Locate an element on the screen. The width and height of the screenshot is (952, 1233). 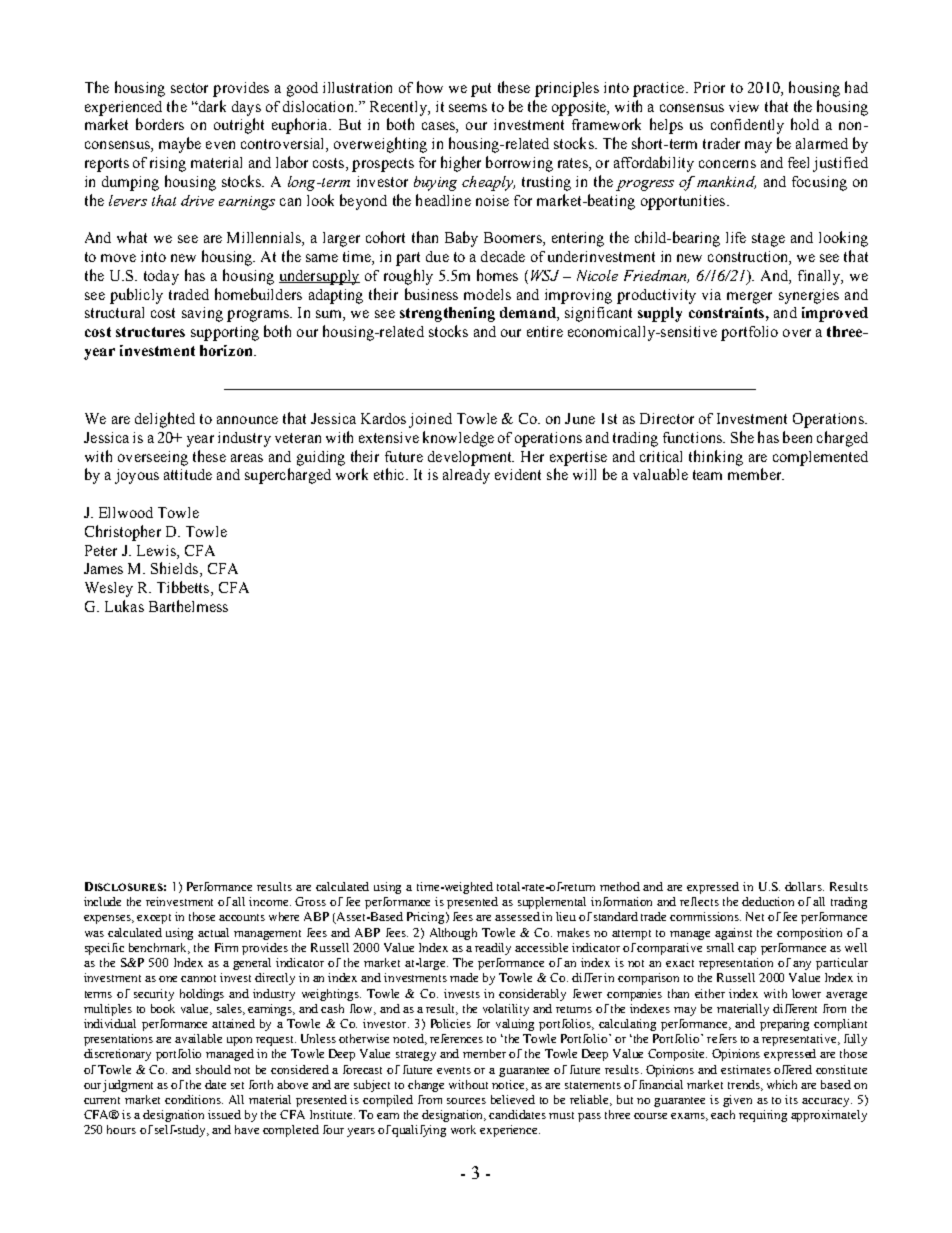
already is located at coordinates (466, 476).
